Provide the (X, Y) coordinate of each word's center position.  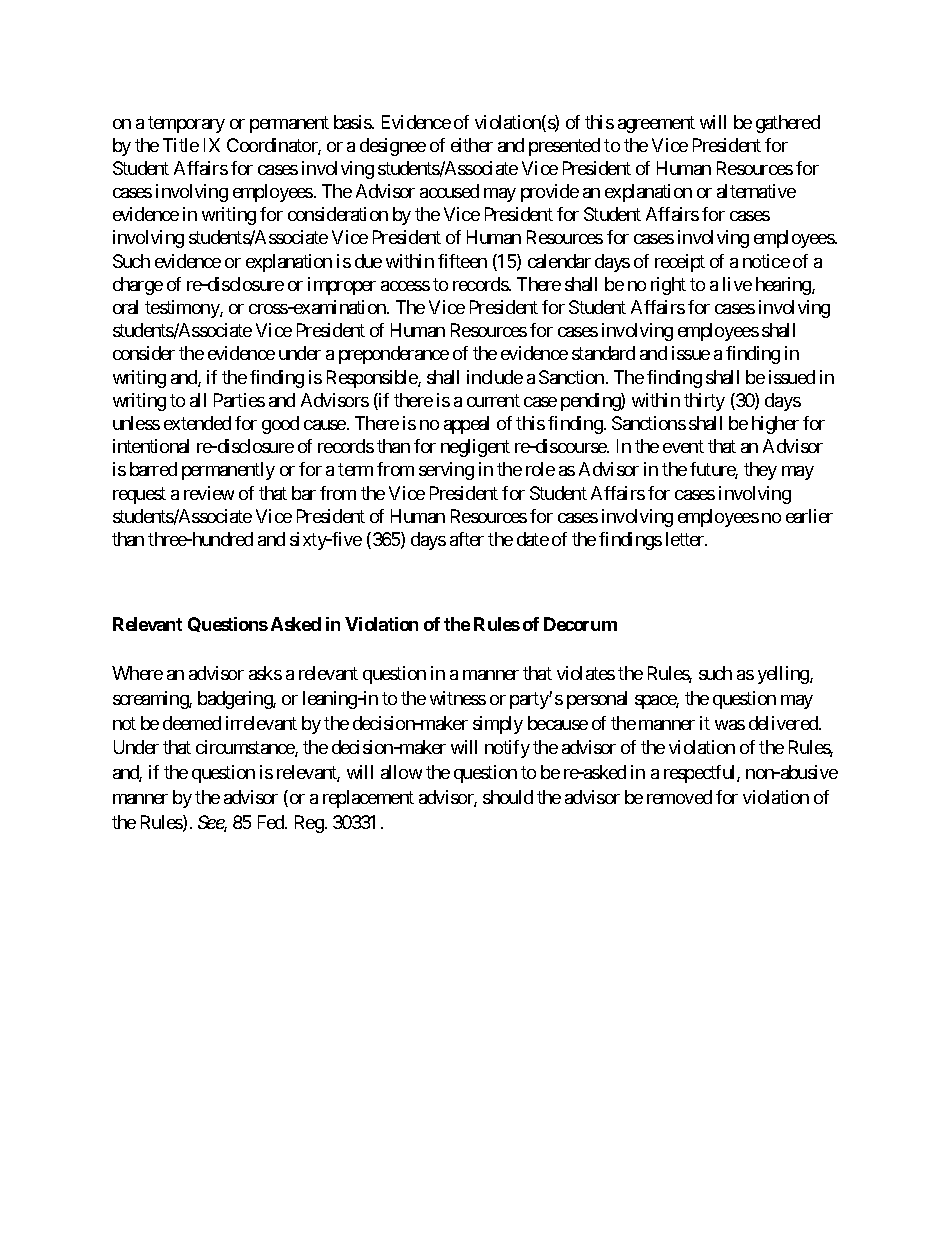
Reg (309, 824)
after (467, 539)
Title (181, 145)
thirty (704, 402)
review (209, 493)
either (472, 145)
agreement (656, 124)
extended (197, 423)
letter (686, 539)
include (495, 377)
